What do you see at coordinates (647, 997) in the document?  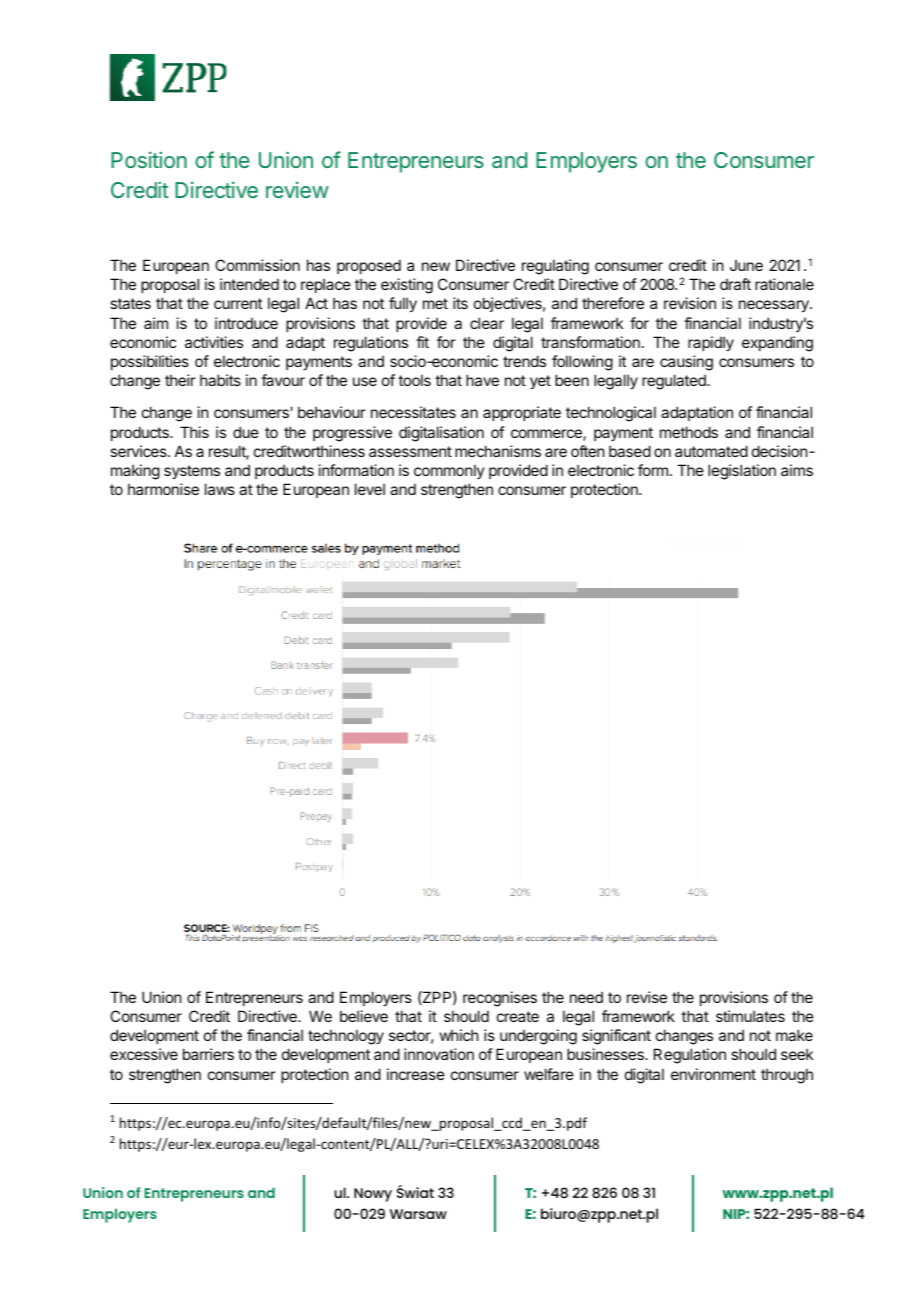 I see `revise` at bounding box center [647, 997].
